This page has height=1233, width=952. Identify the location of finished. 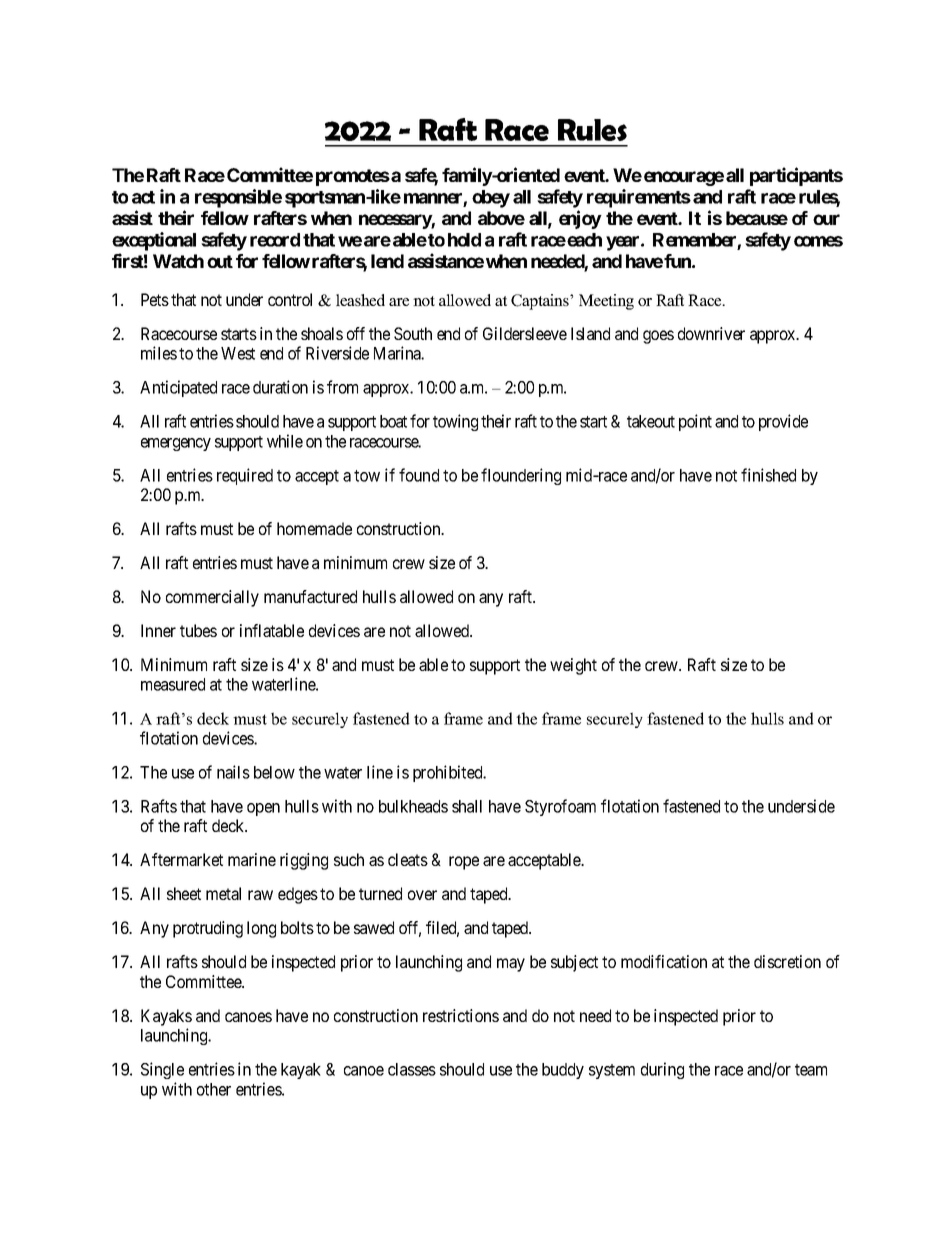
(768, 475).
